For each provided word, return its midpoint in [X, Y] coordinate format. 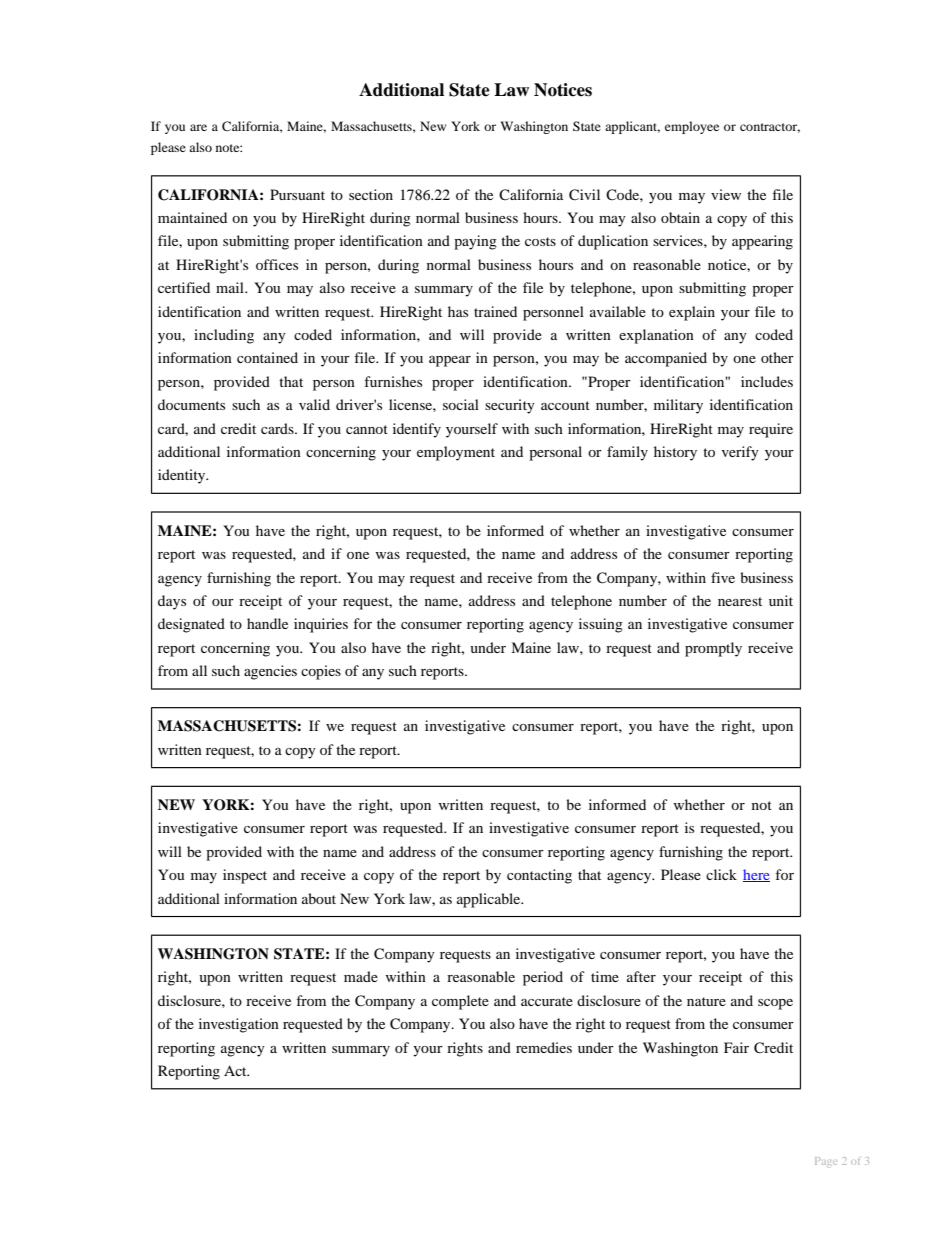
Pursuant [297, 194]
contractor [770, 128]
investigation [239, 1025]
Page [826, 1161]
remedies [544, 1047]
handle [267, 623]
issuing [601, 625]
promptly [713, 649]
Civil [584, 195]
